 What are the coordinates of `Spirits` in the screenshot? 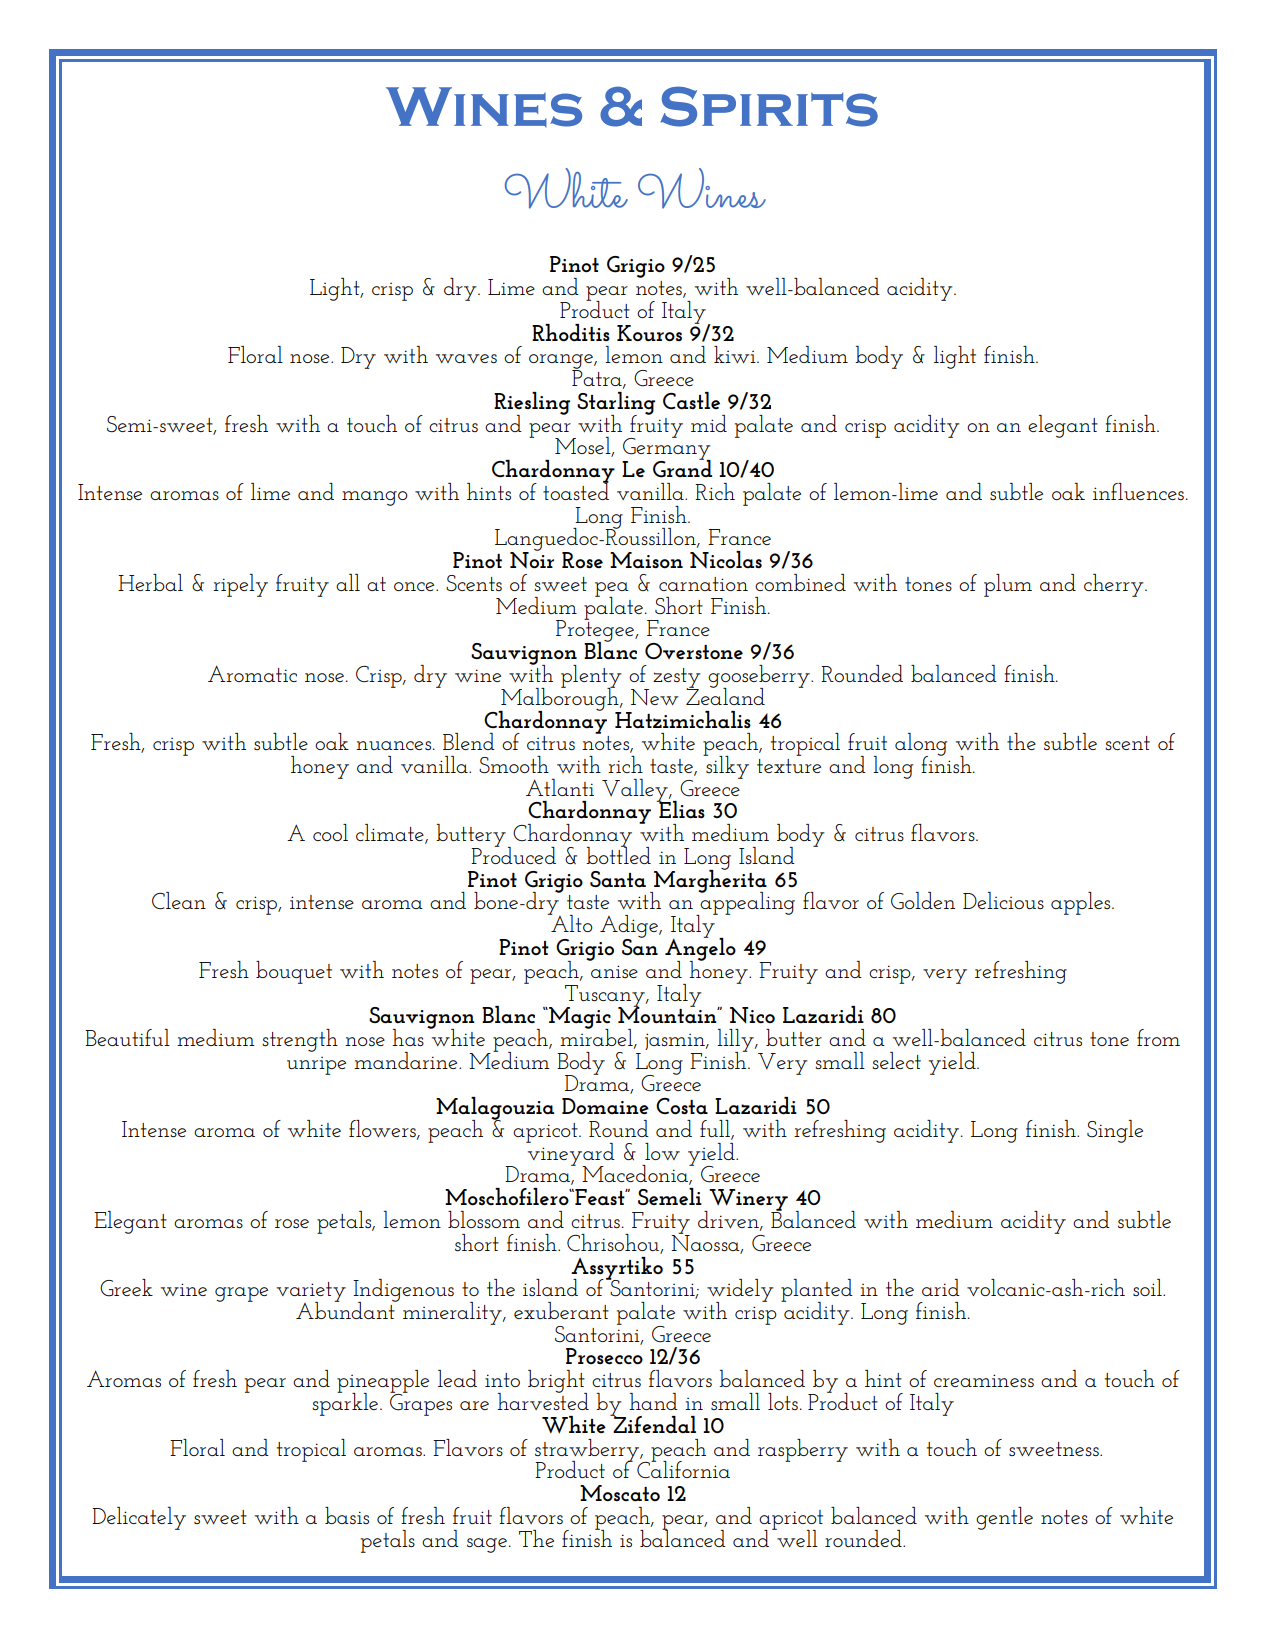 It's located at (769, 106).
